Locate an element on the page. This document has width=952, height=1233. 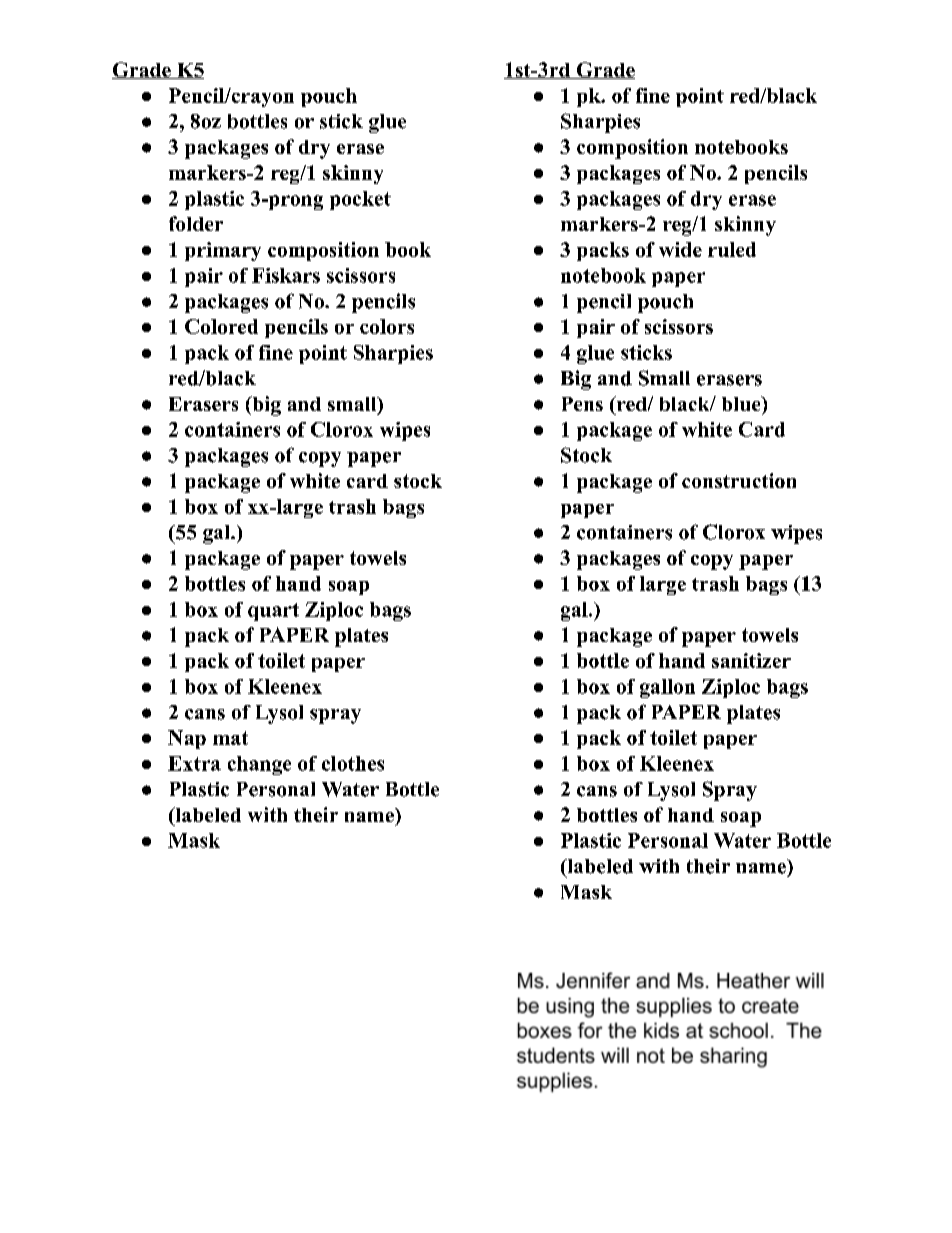
wide is located at coordinates (680, 249).
